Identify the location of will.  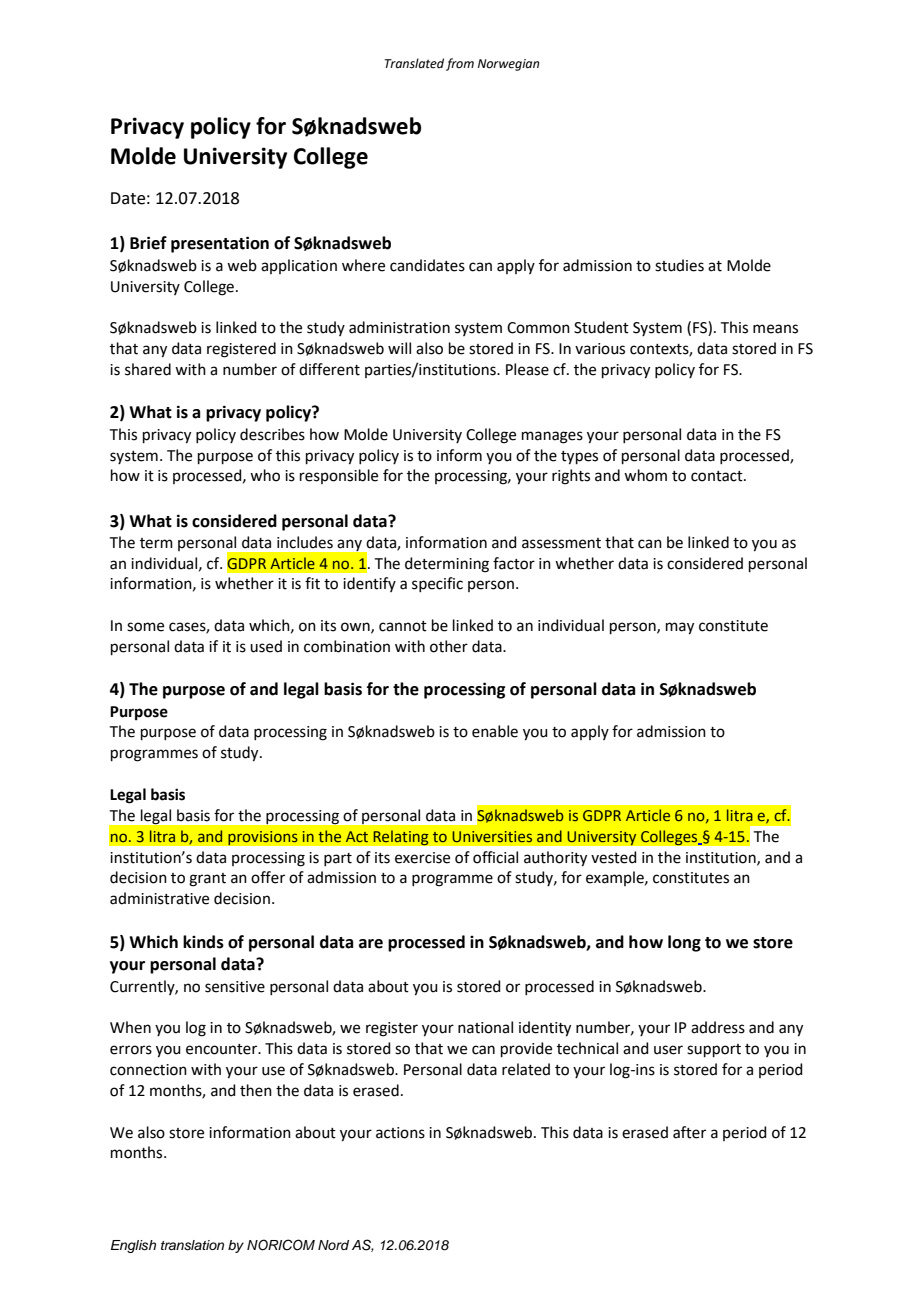
(399, 348).
